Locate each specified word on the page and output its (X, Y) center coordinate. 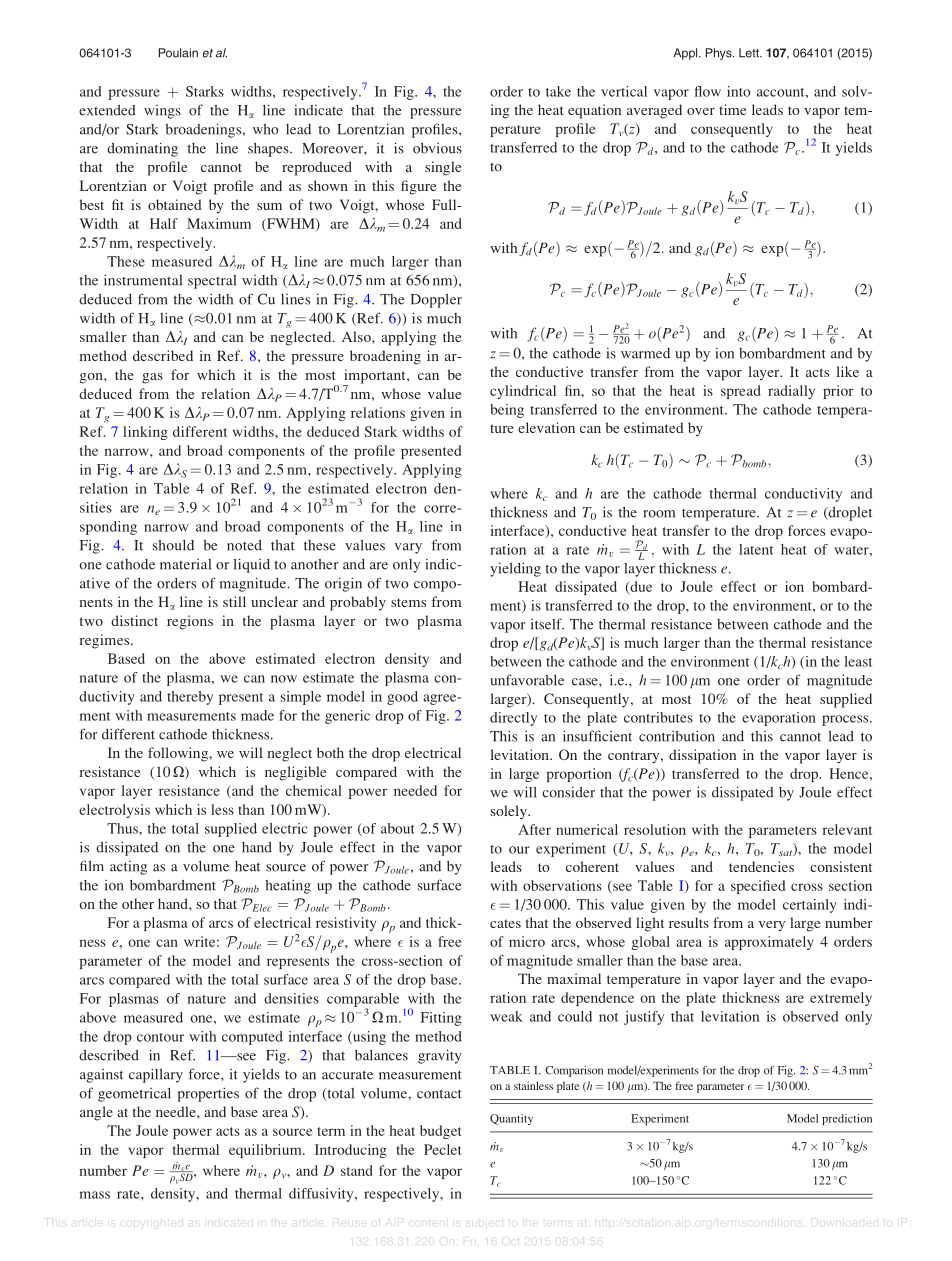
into (739, 91)
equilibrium (266, 1151)
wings (162, 112)
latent (756, 549)
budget (440, 1132)
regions (190, 622)
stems (408, 602)
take (558, 91)
